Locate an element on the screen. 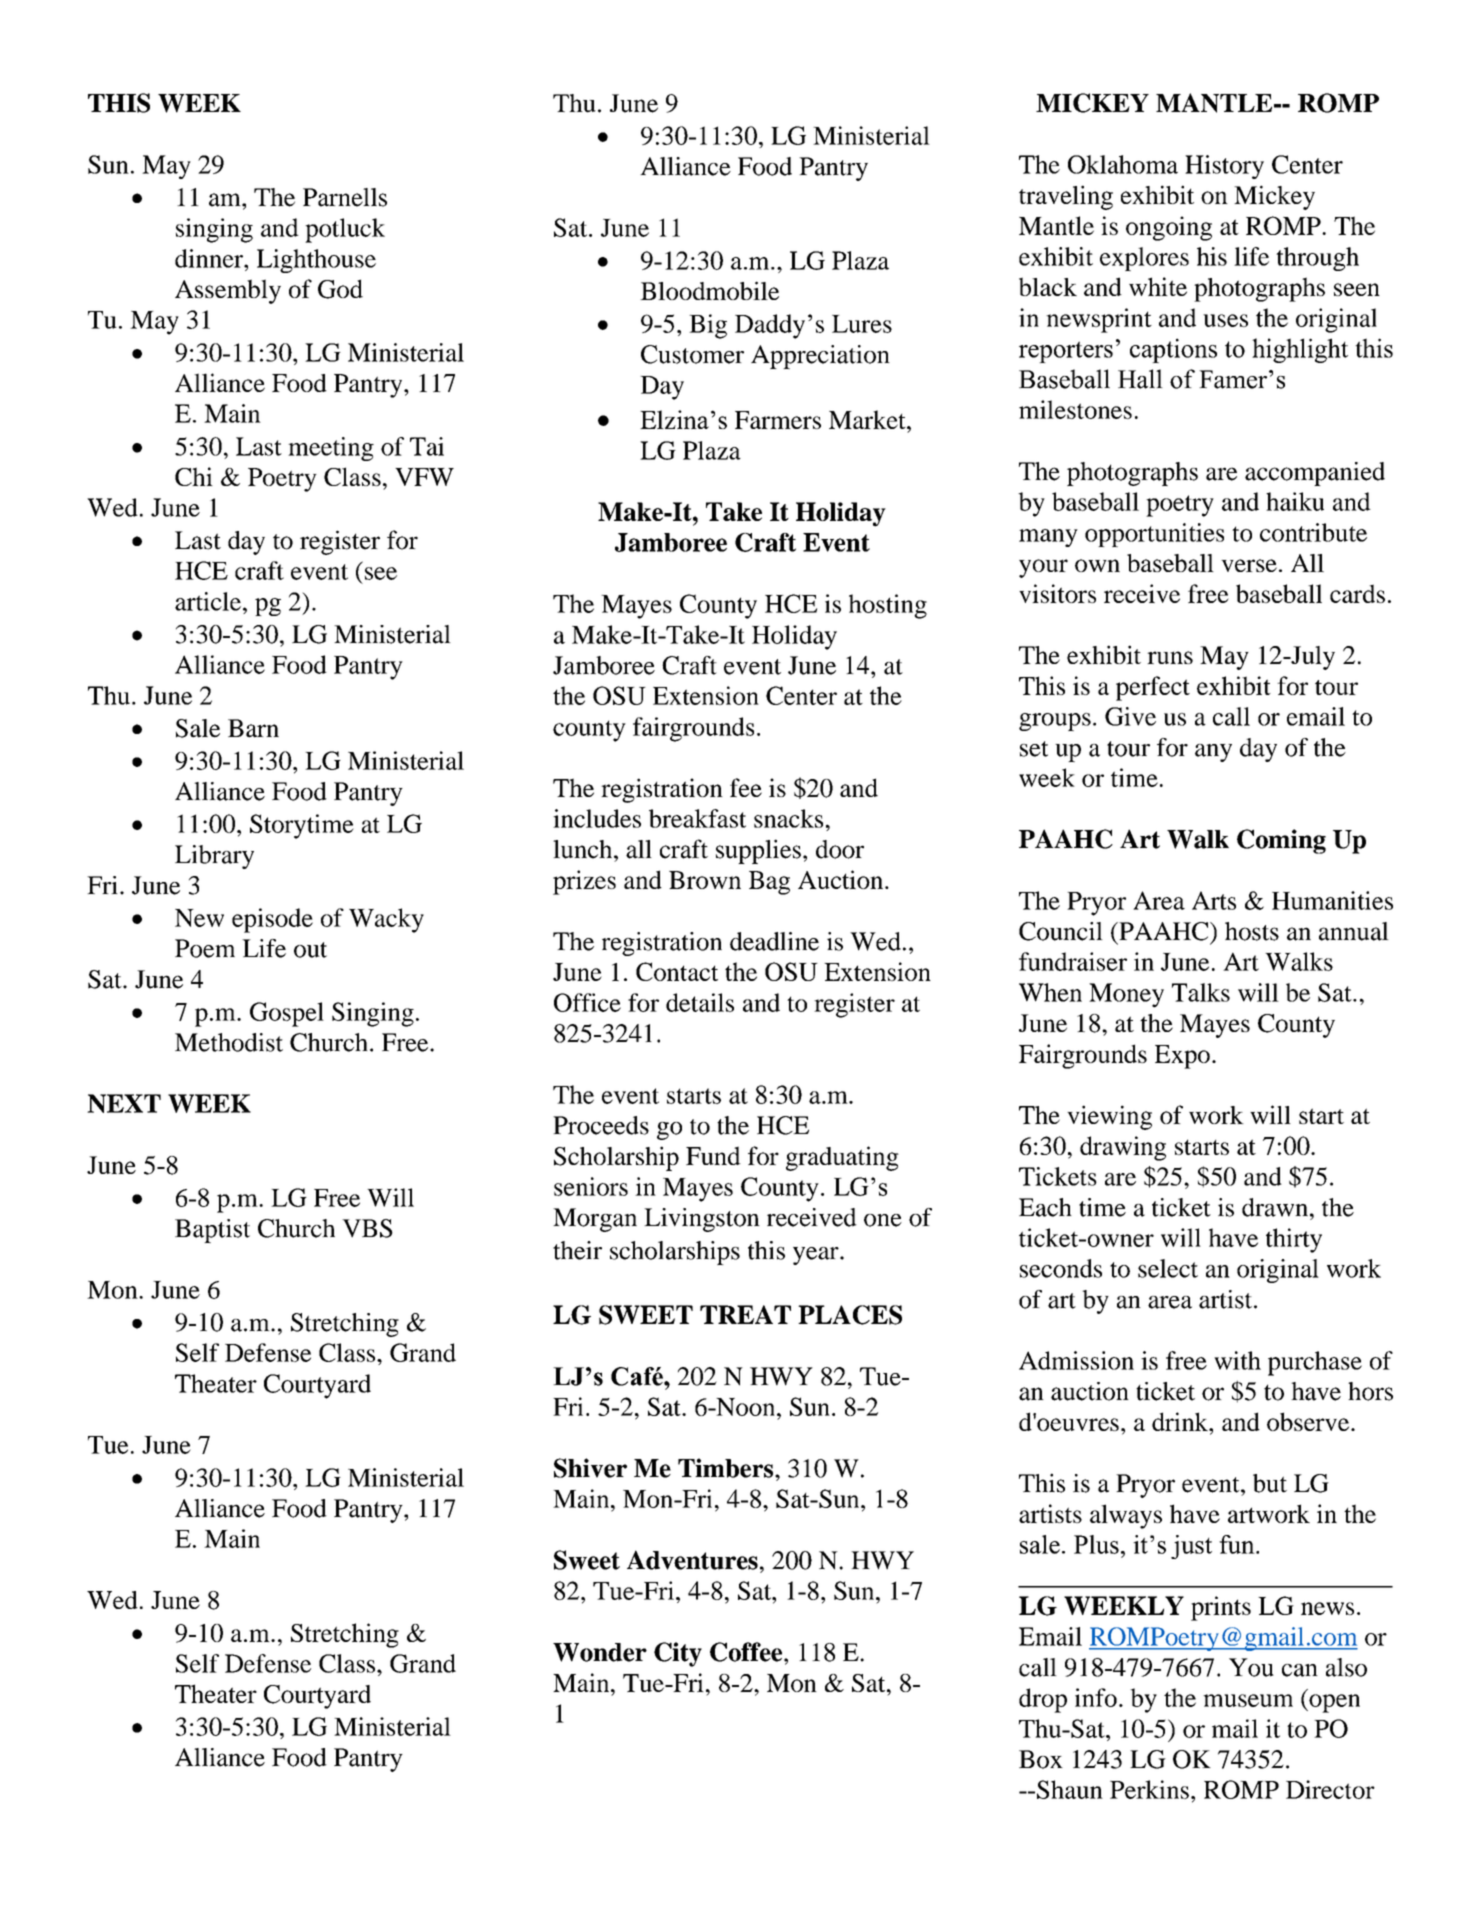 Image resolution: width=1484 pixels, height=1920 pixels. potluck is located at coordinates (345, 230).
